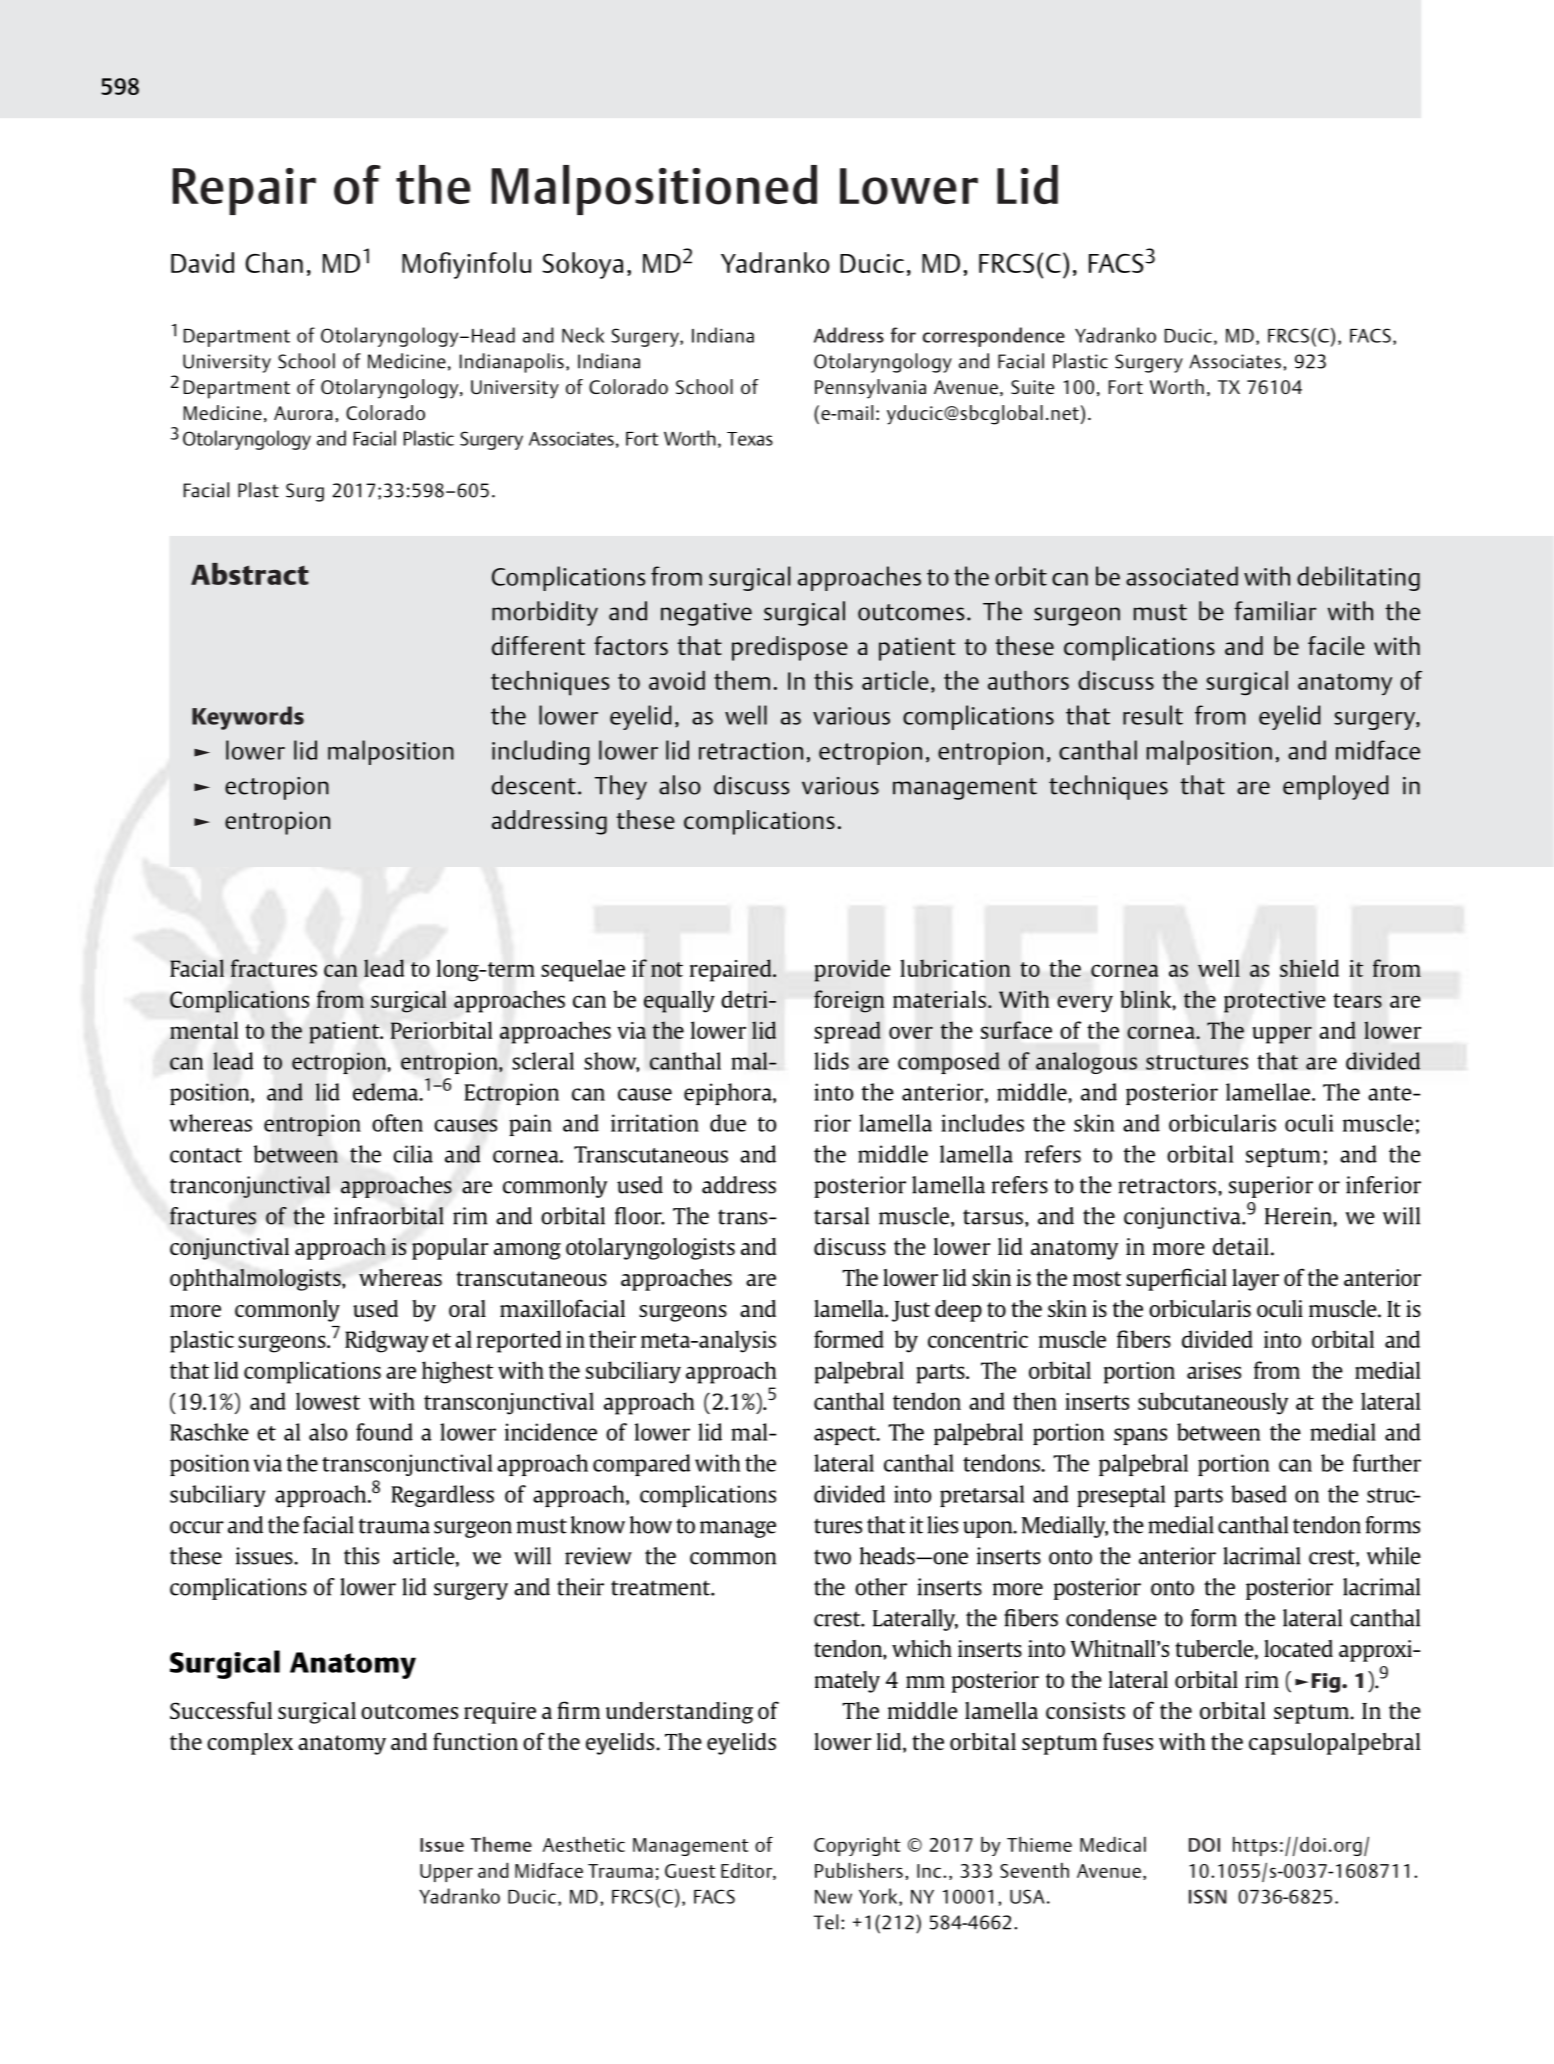 This screenshot has width=1554, height=2064. What do you see at coordinates (870, 389) in the screenshot?
I see `Pennsylvania` at bounding box center [870, 389].
